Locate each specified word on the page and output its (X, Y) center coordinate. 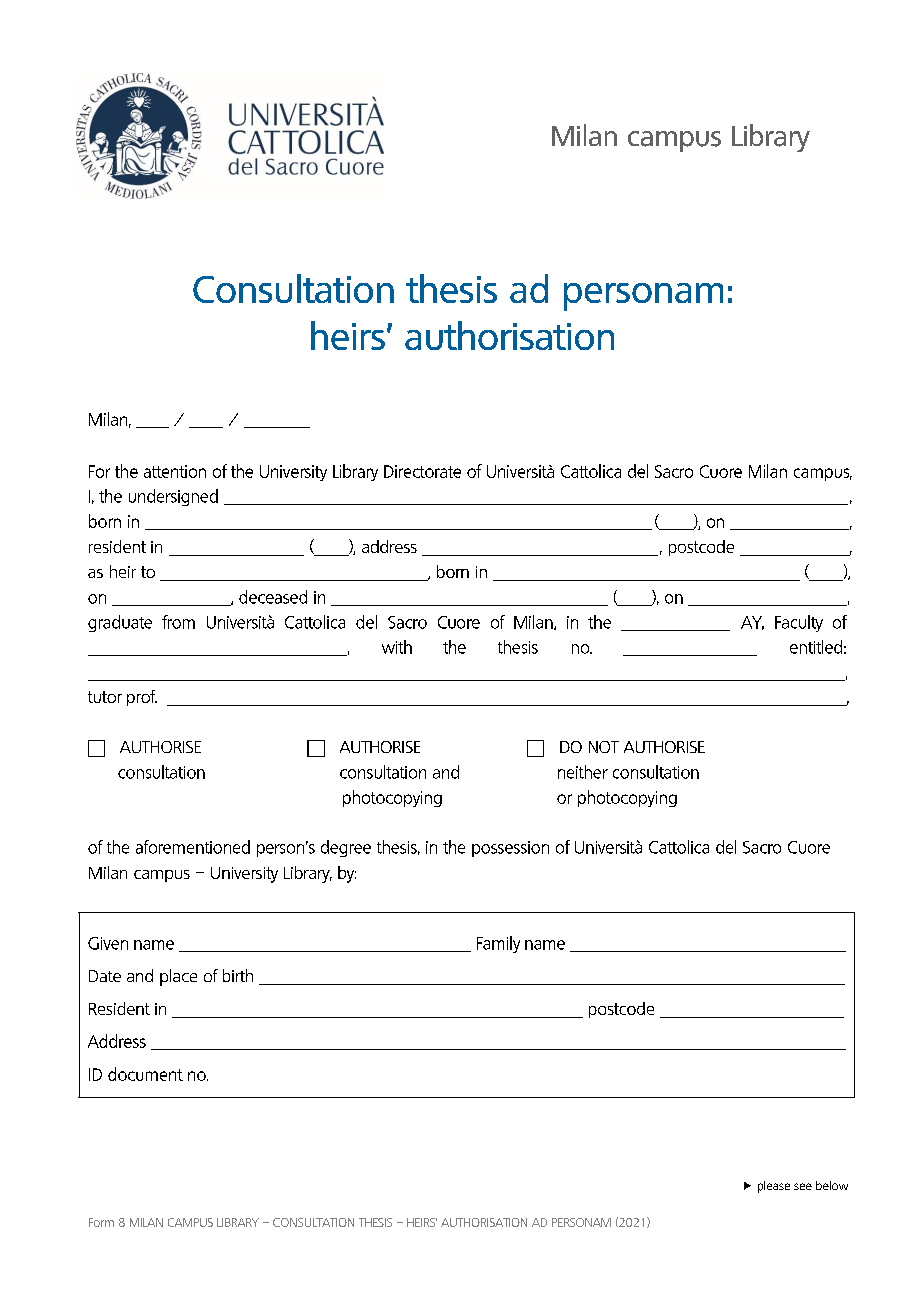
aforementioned (193, 847)
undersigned (173, 497)
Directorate (422, 471)
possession (510, 849)
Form (101, 1222)
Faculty (799, 623)
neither (583, 772)
